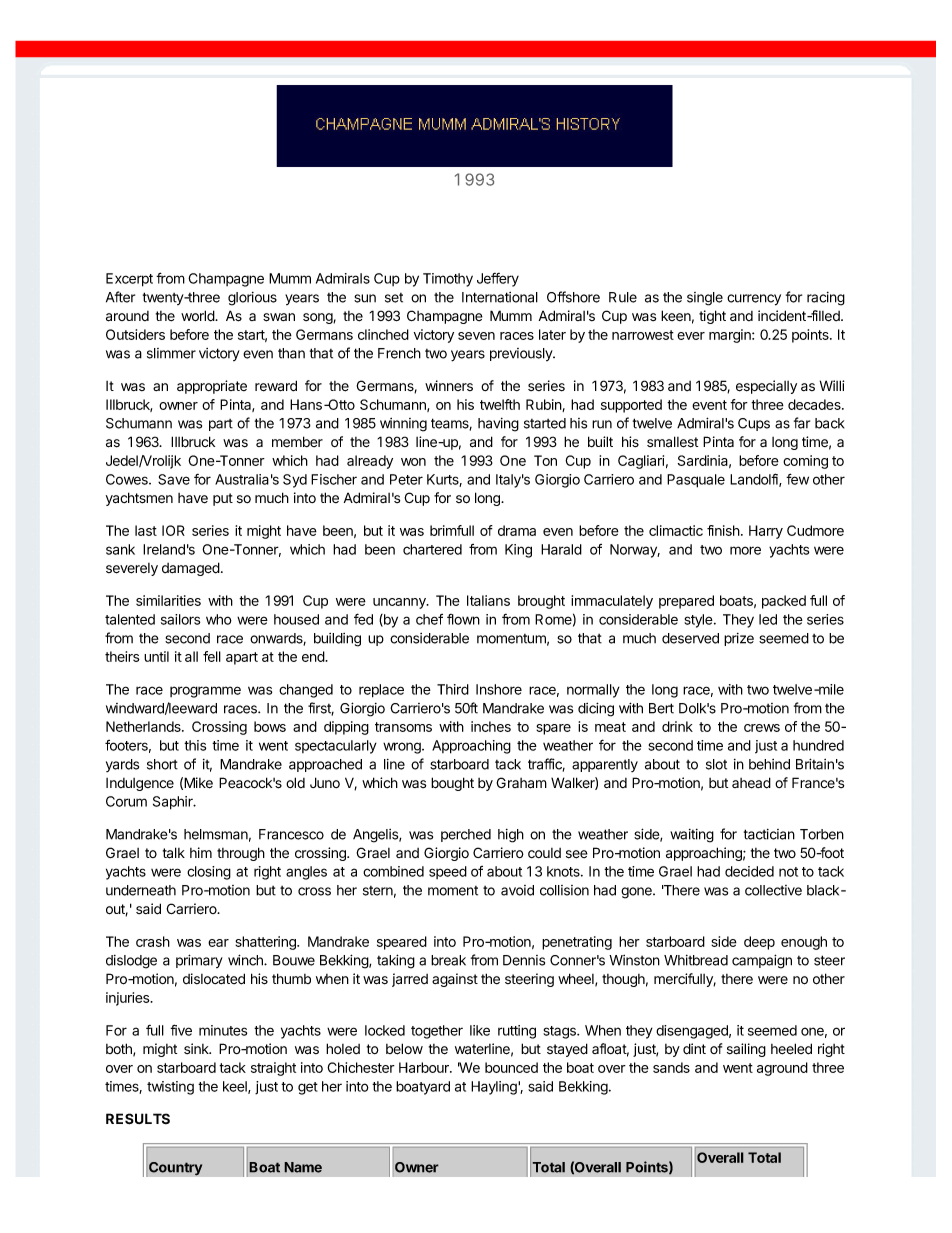 The width and height of the screenshot is (952, 1233). Describe the element at coordinates (198, 316) in the screenshot. I see `world` at that location.
